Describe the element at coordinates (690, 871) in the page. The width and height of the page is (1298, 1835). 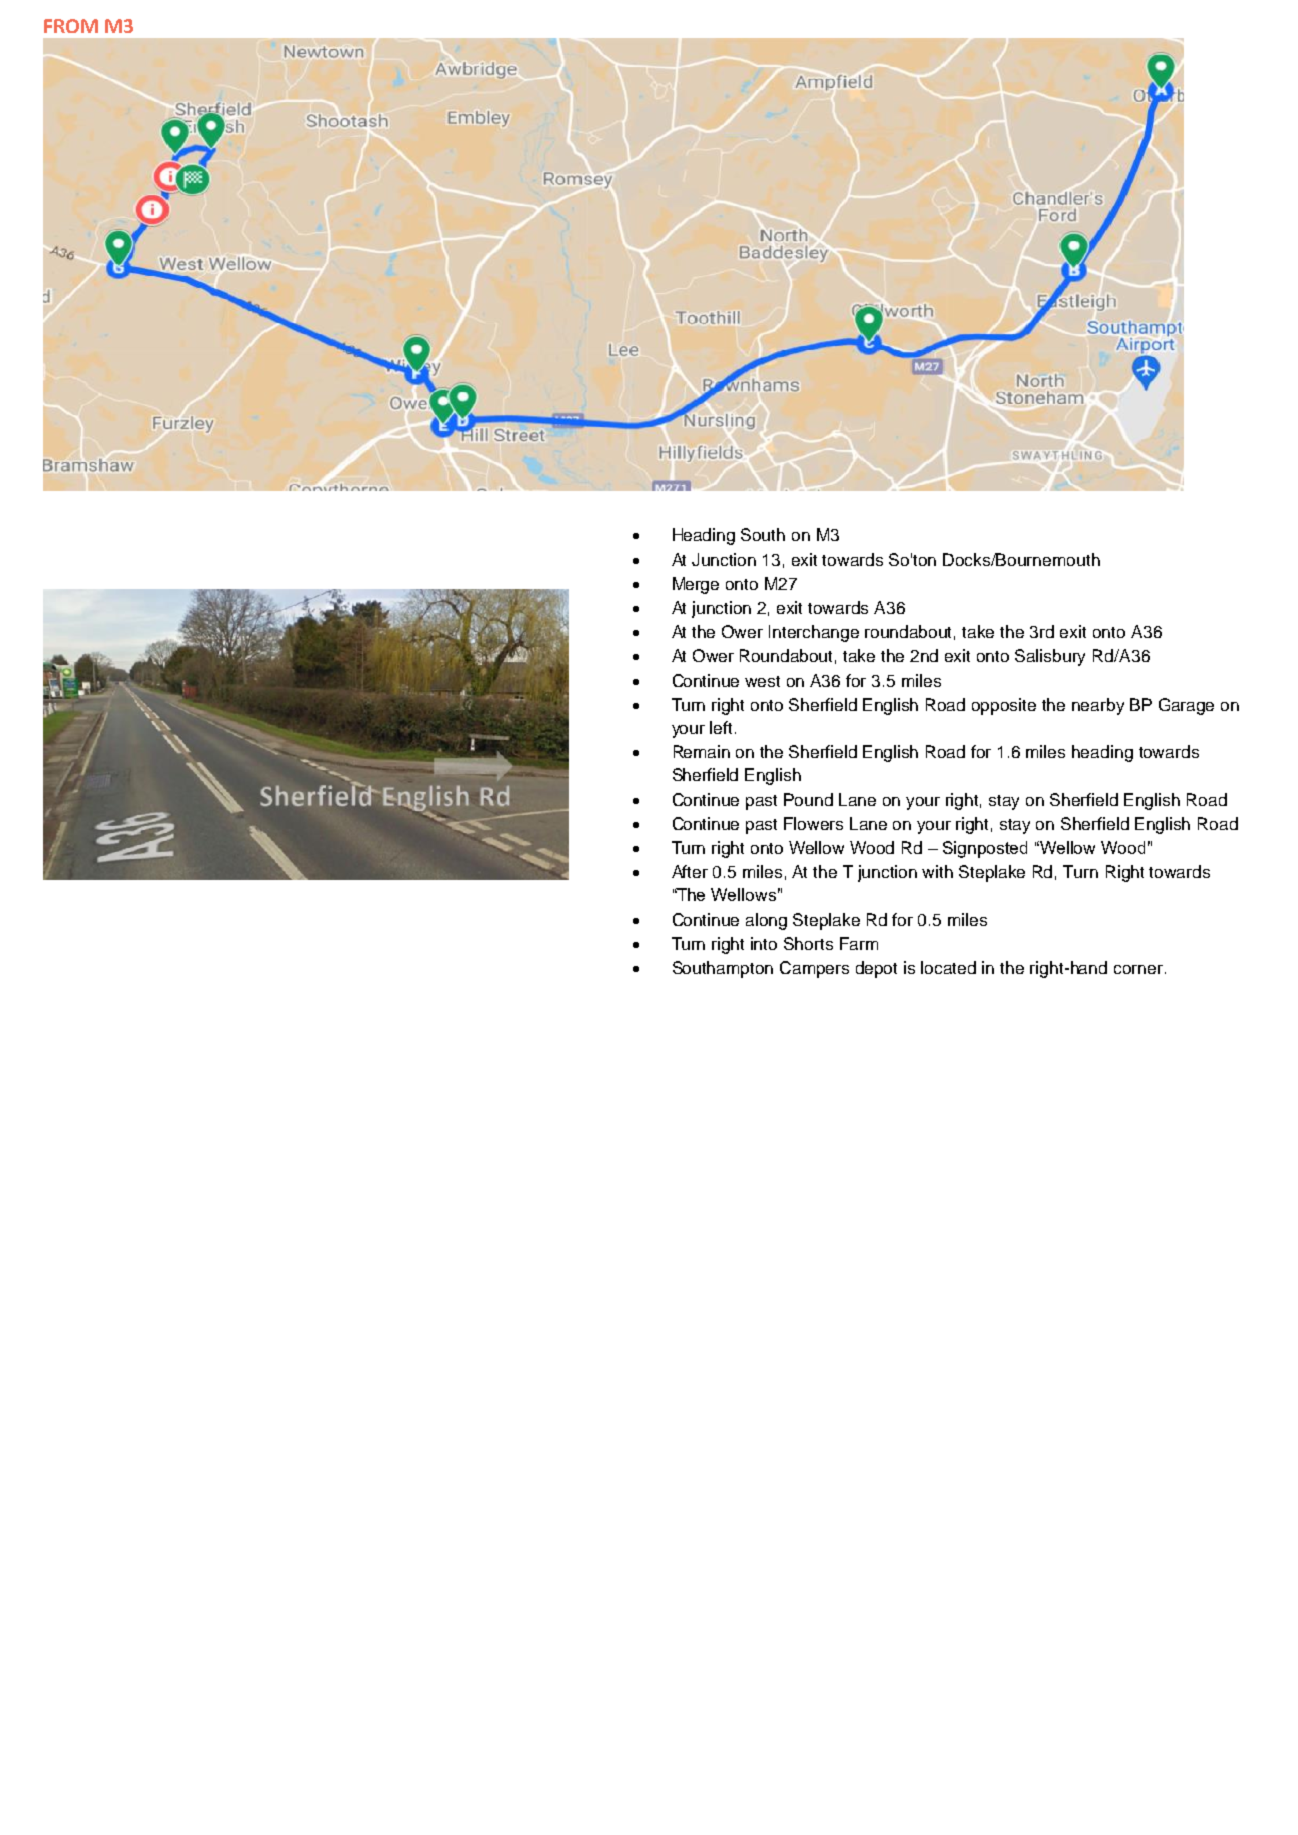
I see `After` at that location.
